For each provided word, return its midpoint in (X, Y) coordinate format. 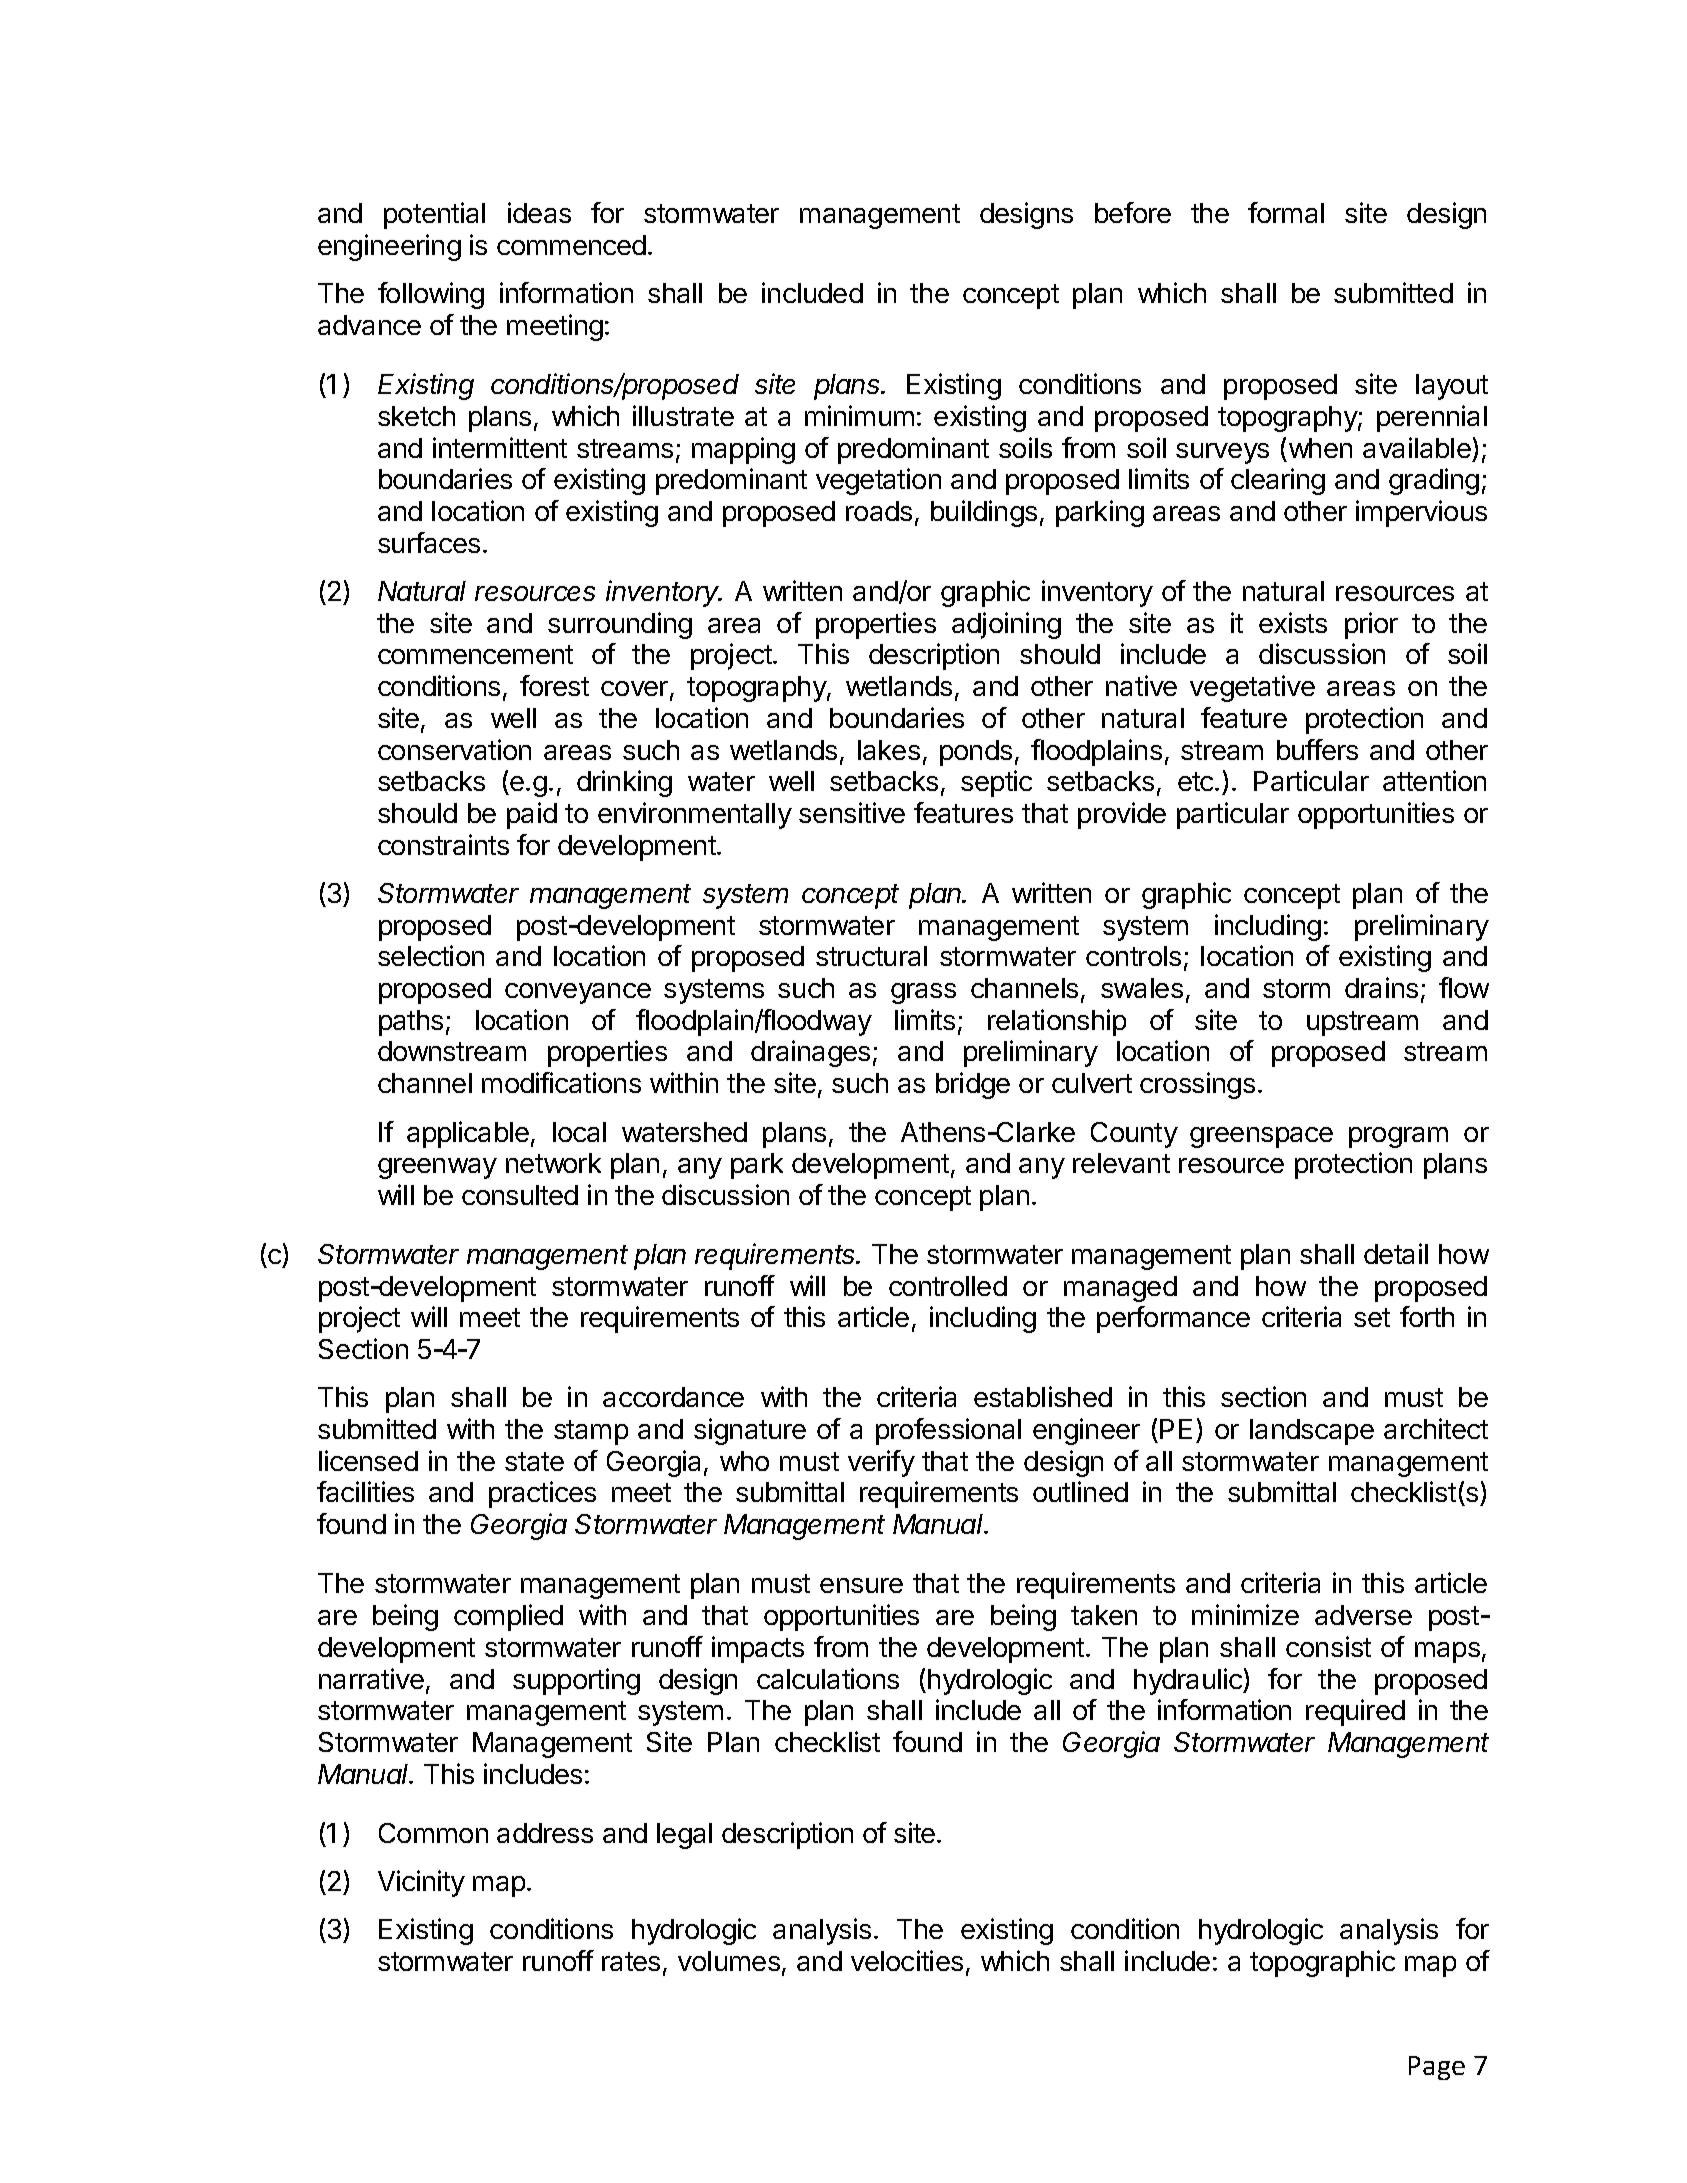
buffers (1317, 749)
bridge (973, 1085)
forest (554, 685)
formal (1286, 212)
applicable (468, 1134)
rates (631, 1961)
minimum (859, 415)
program (1398, 1137)
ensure (861, 1585)
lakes (889, 750)
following (431, 295)
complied (508, 1617)
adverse (1363, 1615)
